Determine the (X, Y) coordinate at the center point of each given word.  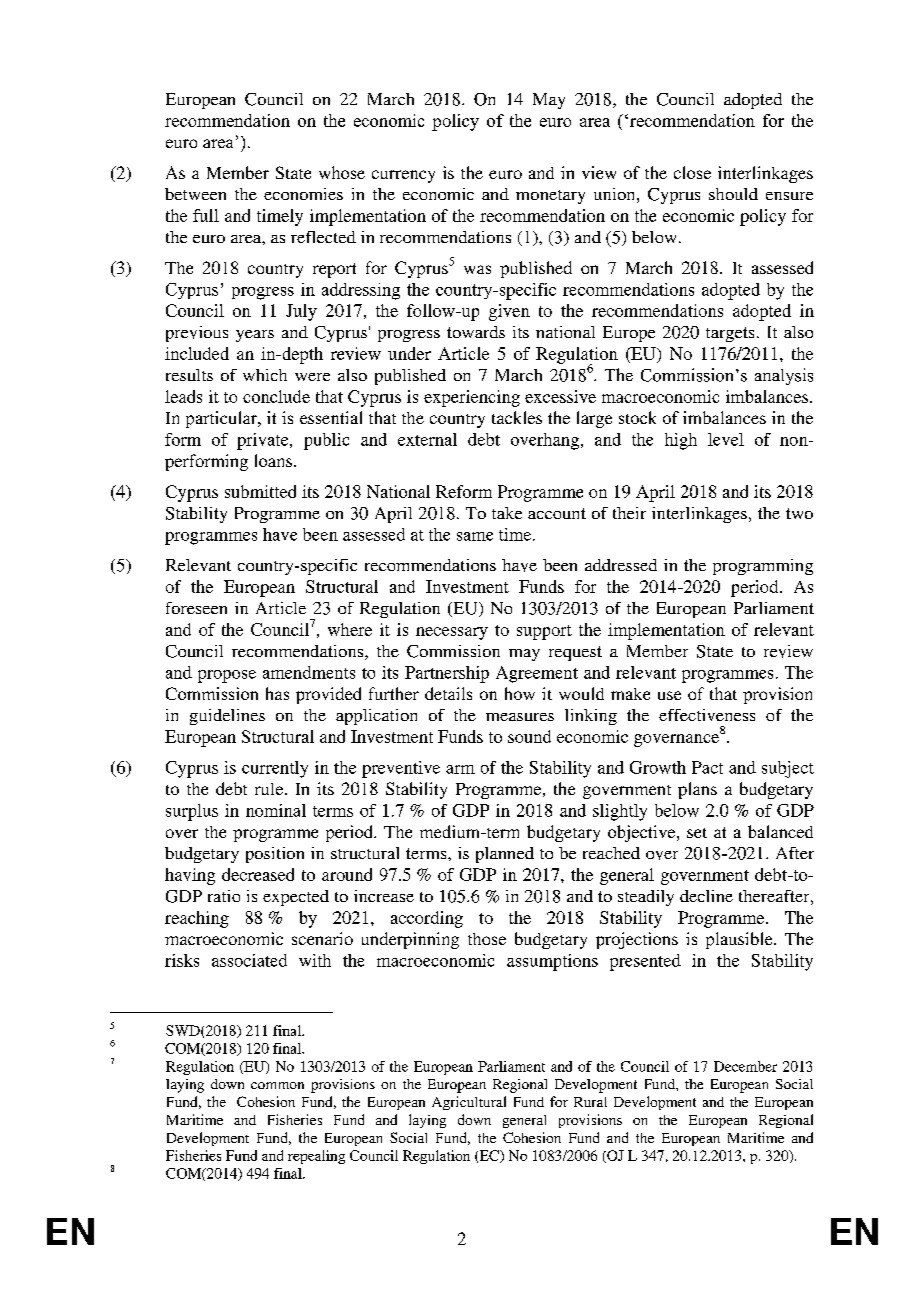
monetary (550, 197)
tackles (517, 417)
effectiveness (707, 715)
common (277, 1085)
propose (227, 676)
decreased (258, 874)
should (733, 194)
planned (505, 855)
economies (303, 194)
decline (706, 896)
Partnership (447, 674)
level (726, 439)
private (264, 441)
